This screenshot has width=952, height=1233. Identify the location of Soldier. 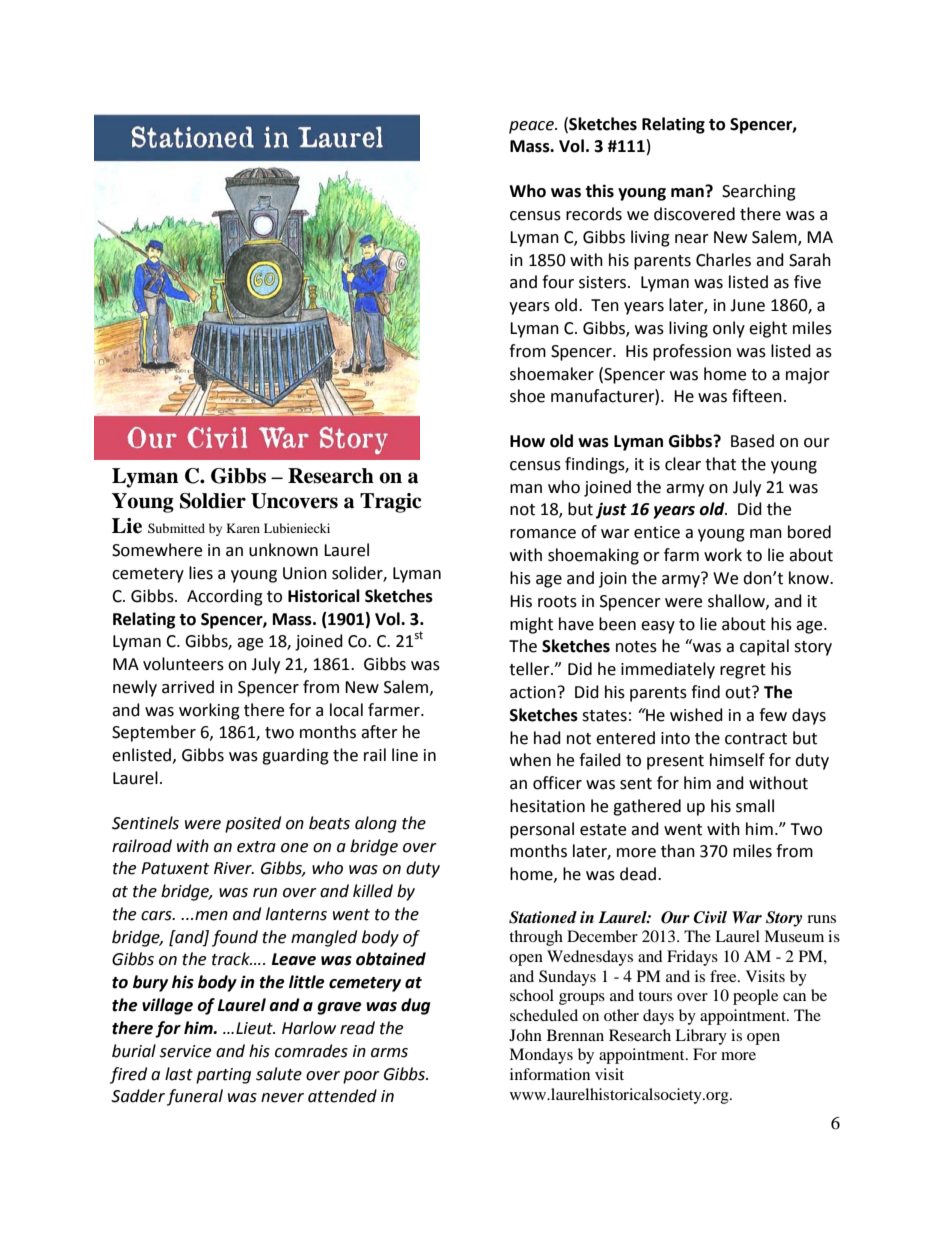
(213, 501).
